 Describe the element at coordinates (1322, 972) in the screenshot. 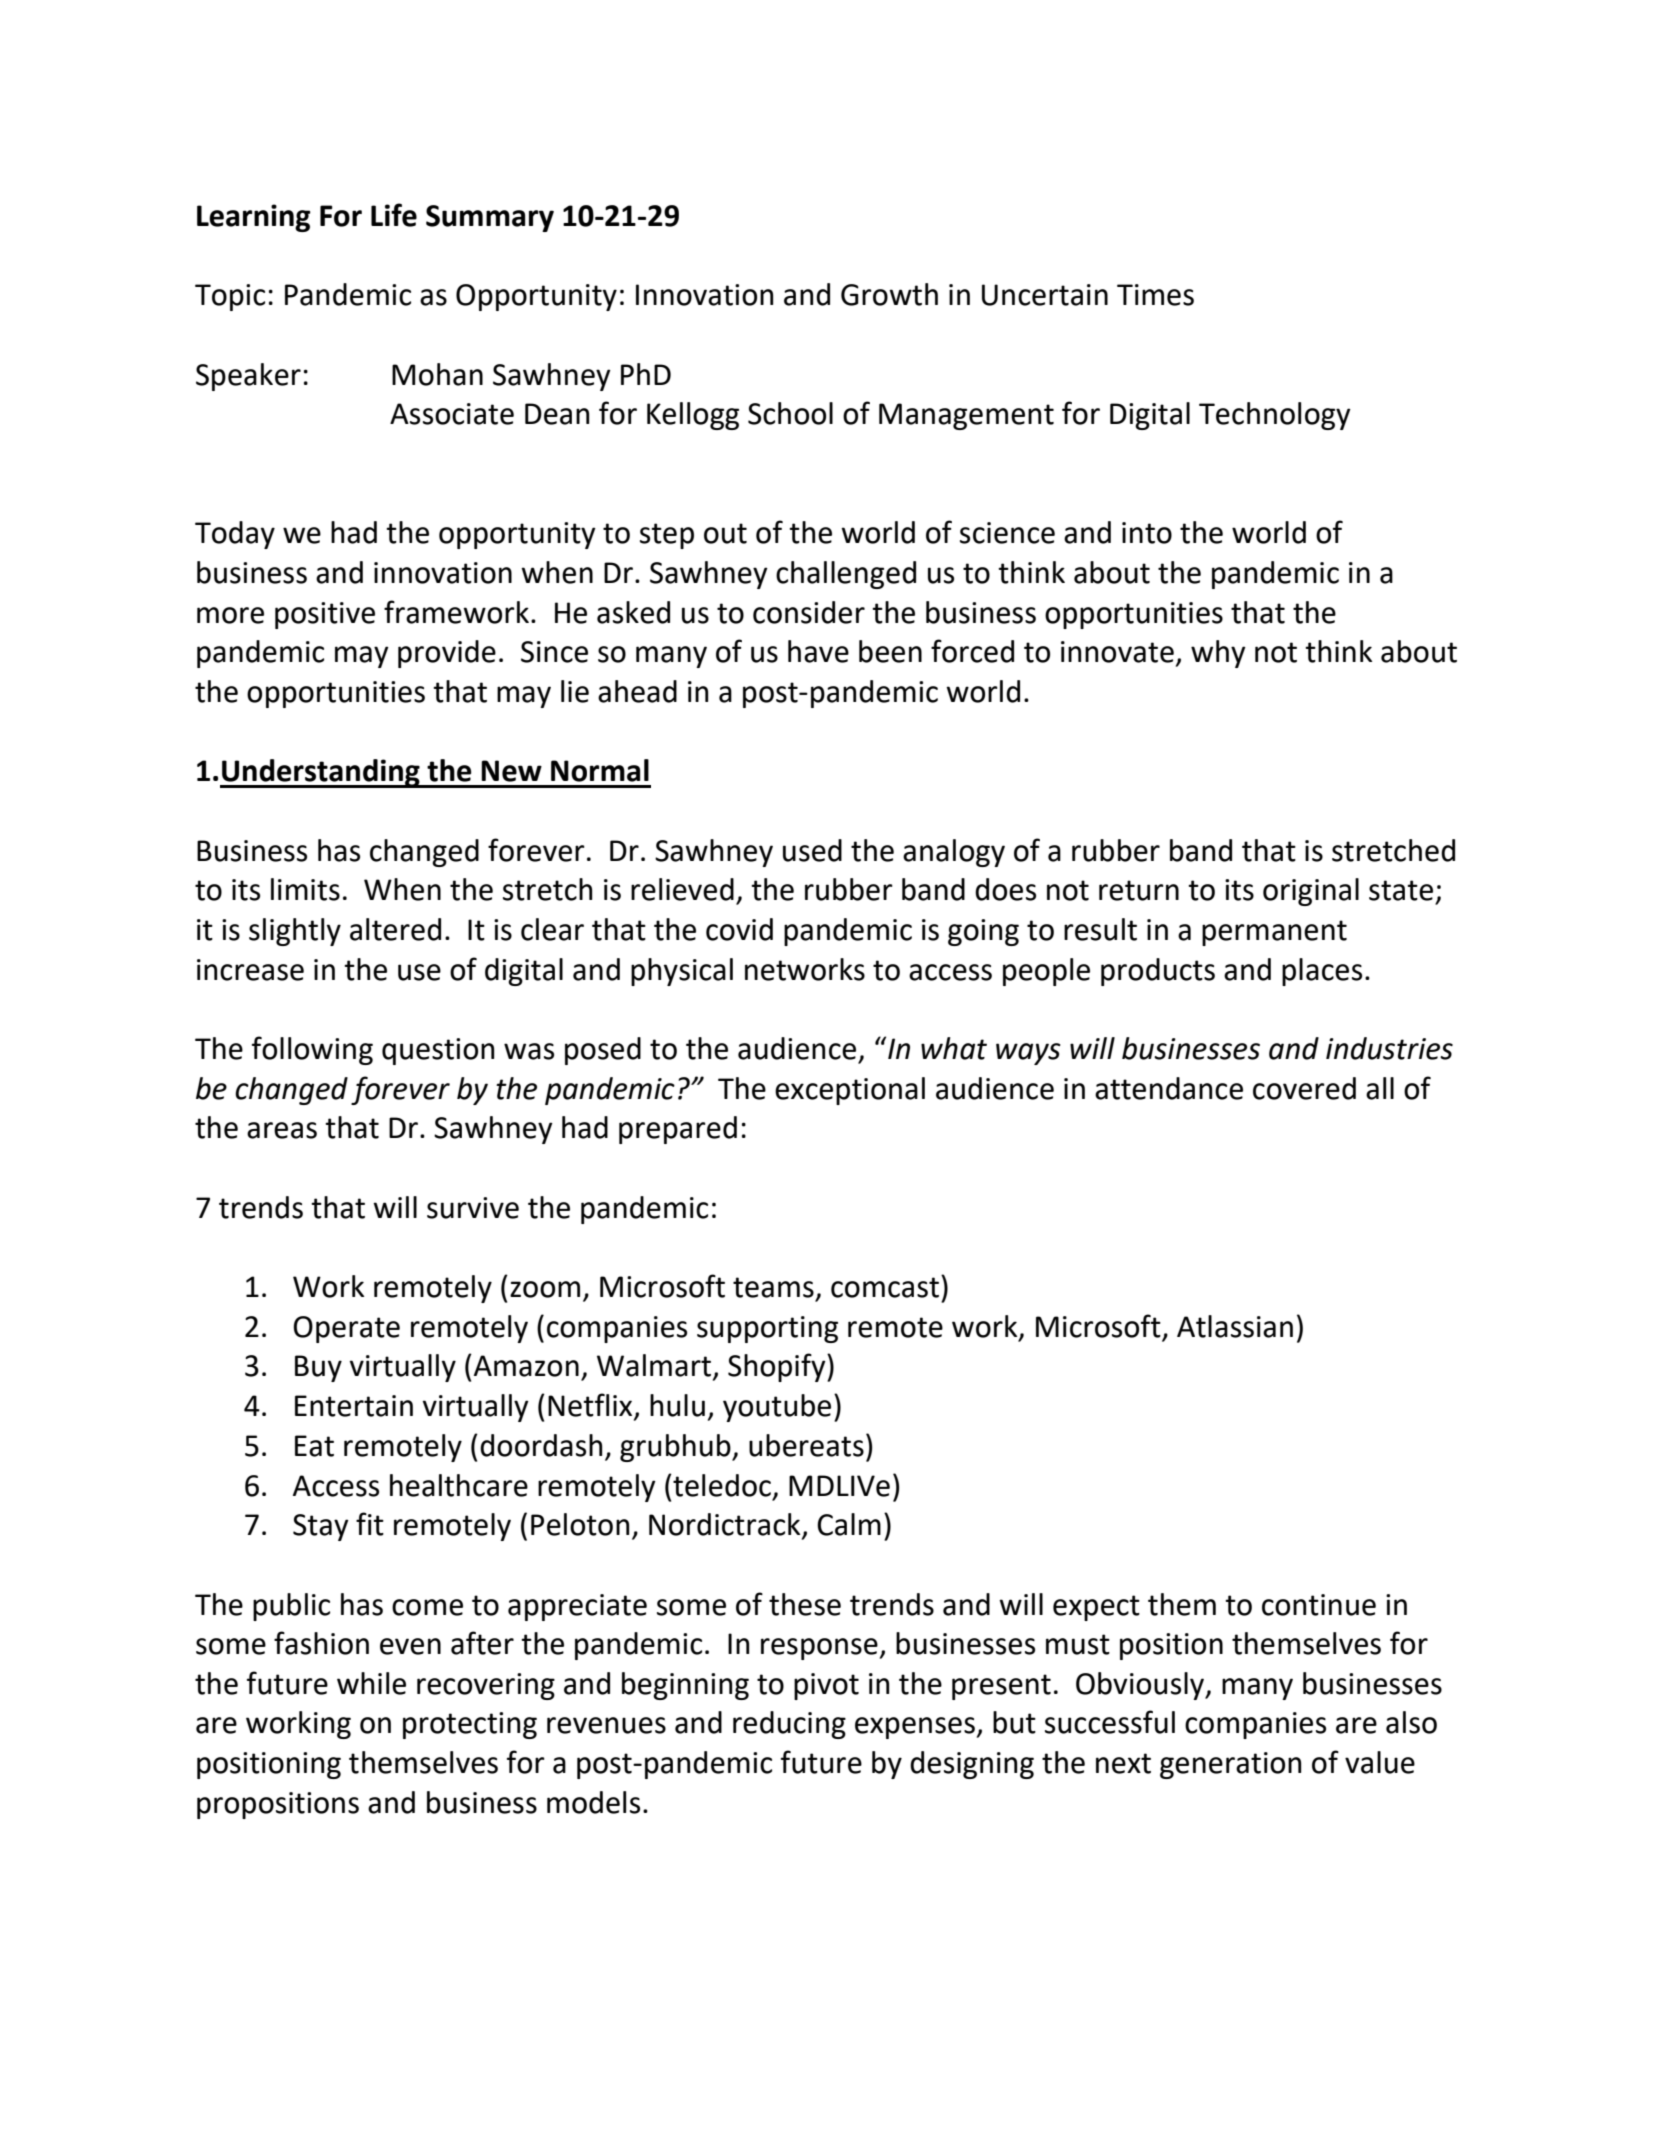

I see `places` at that location.
